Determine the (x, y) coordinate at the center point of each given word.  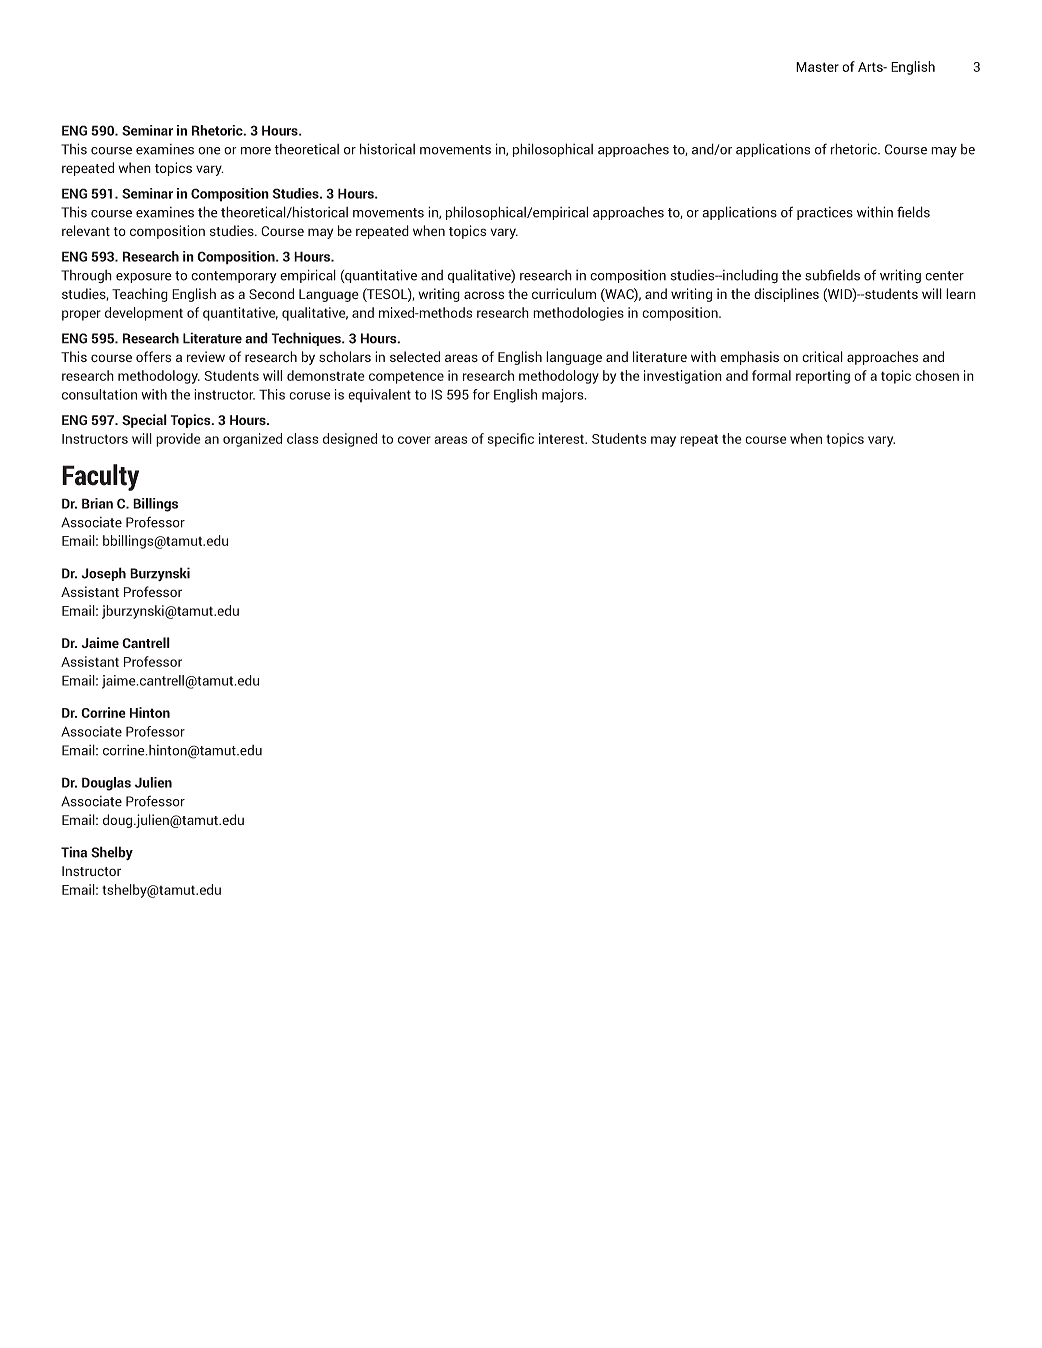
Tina (74, 852)
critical (822, 356)
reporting (823, 377)
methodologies (578, 314)
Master (817, 67)
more (256, 151)
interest (562, 438)
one (209, 151)
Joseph (104, 574)
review (206, 356)
